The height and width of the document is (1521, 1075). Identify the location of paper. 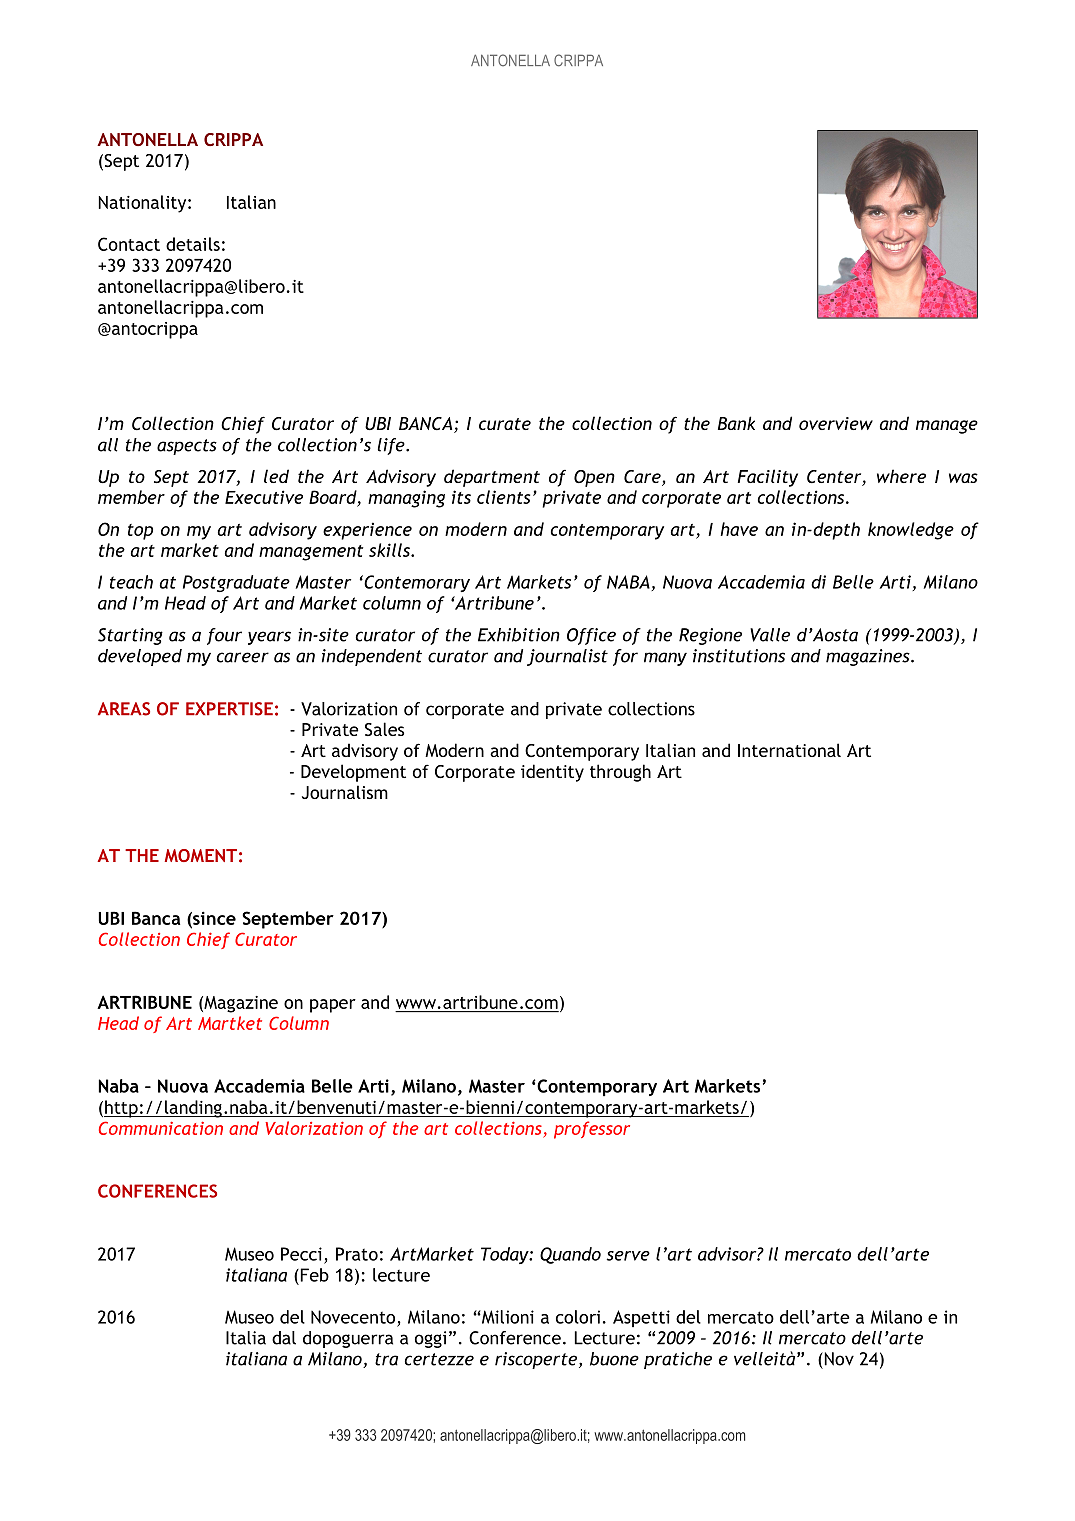
(333, 1006).
